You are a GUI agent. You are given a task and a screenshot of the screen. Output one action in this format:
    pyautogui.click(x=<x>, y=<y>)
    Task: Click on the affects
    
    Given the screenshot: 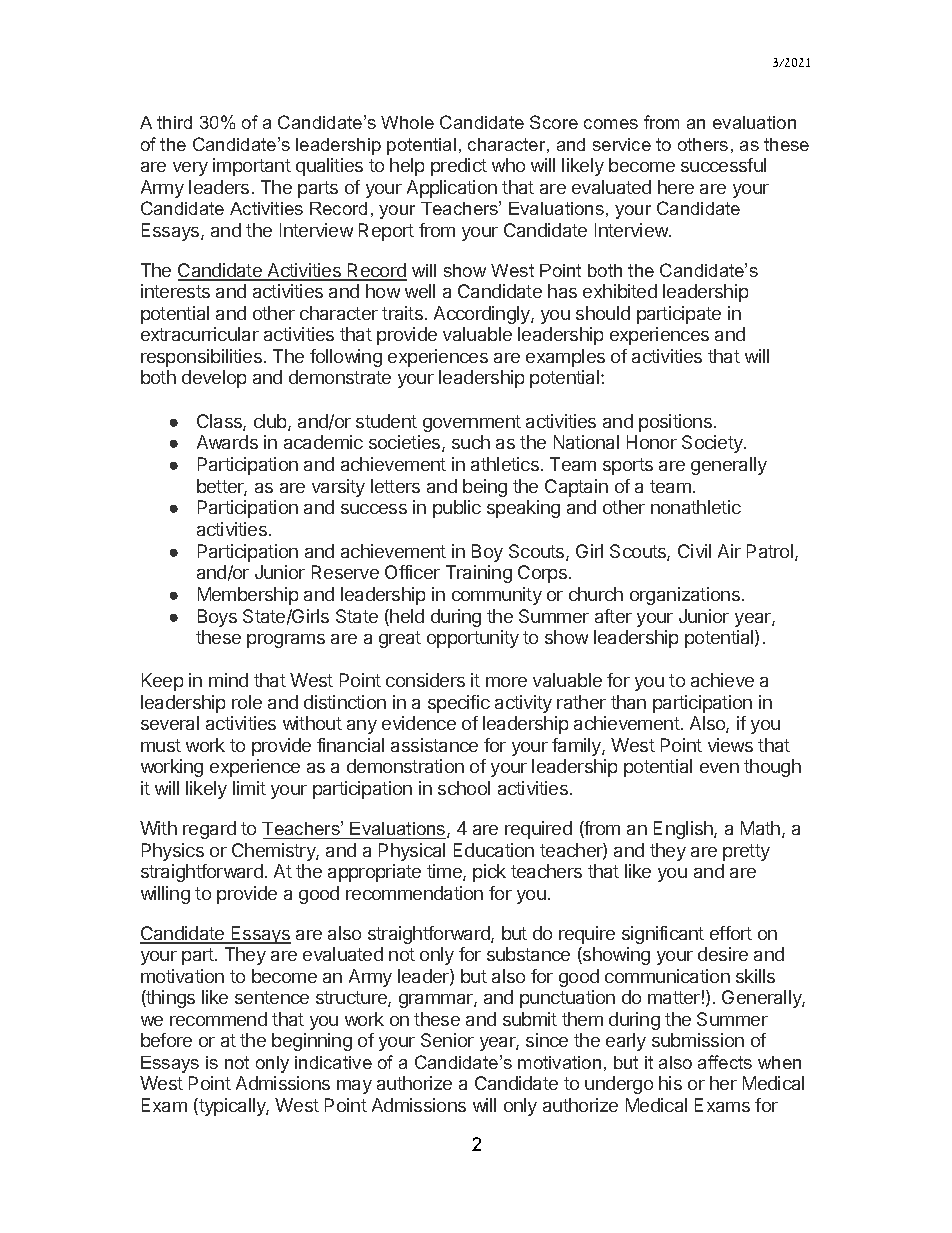 What is the action you would take?
    pyautogui.click(x=725, y=1062)
